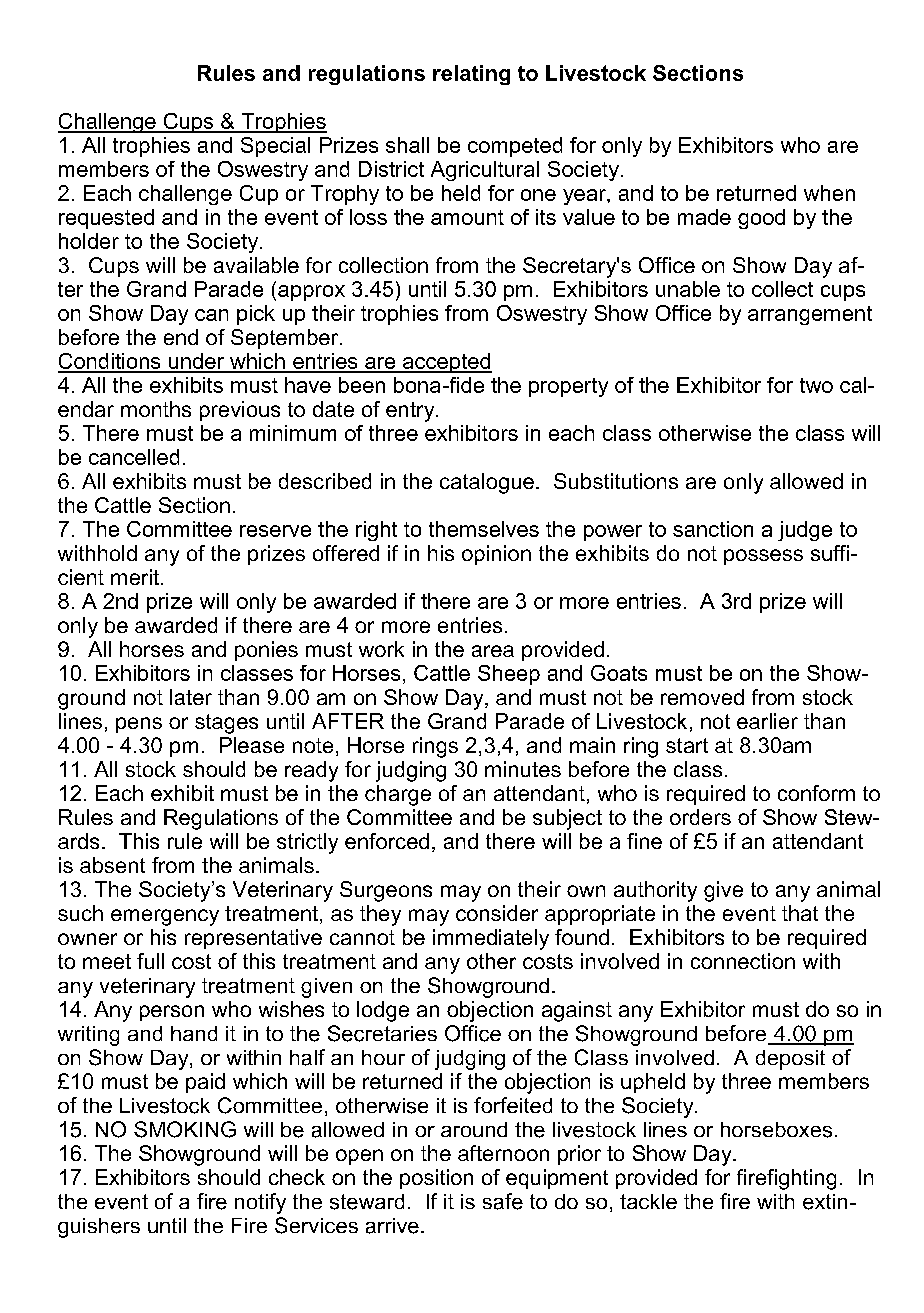 The width and height of the document is (924, 1313). What do you see at coordinates (185, 1129) in the document?
I see `SMOKING` at bounding box center [185, 1129].
